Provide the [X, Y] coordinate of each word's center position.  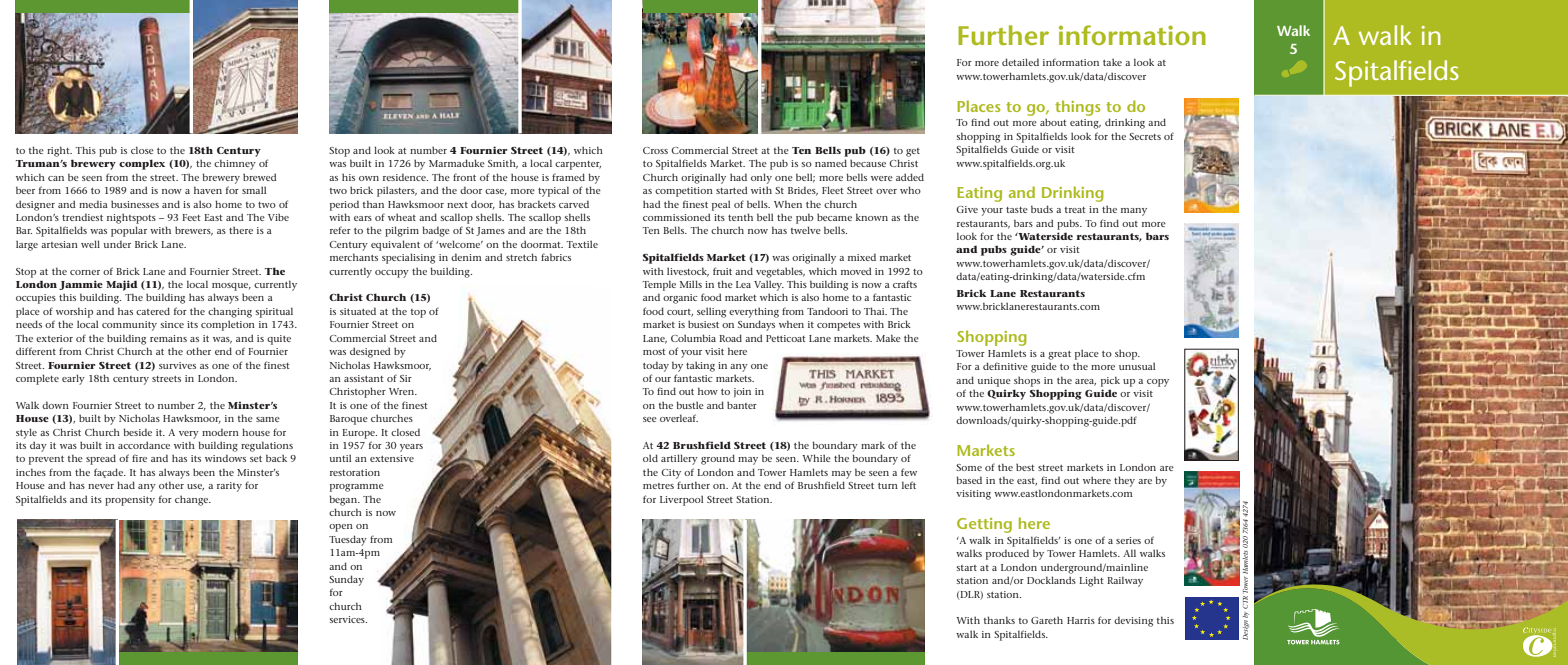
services [348, 619]
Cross [655, 150]
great [1059, 355]
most [654, 352]
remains [168, 338]
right [59, 151]
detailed [1020, 62]
